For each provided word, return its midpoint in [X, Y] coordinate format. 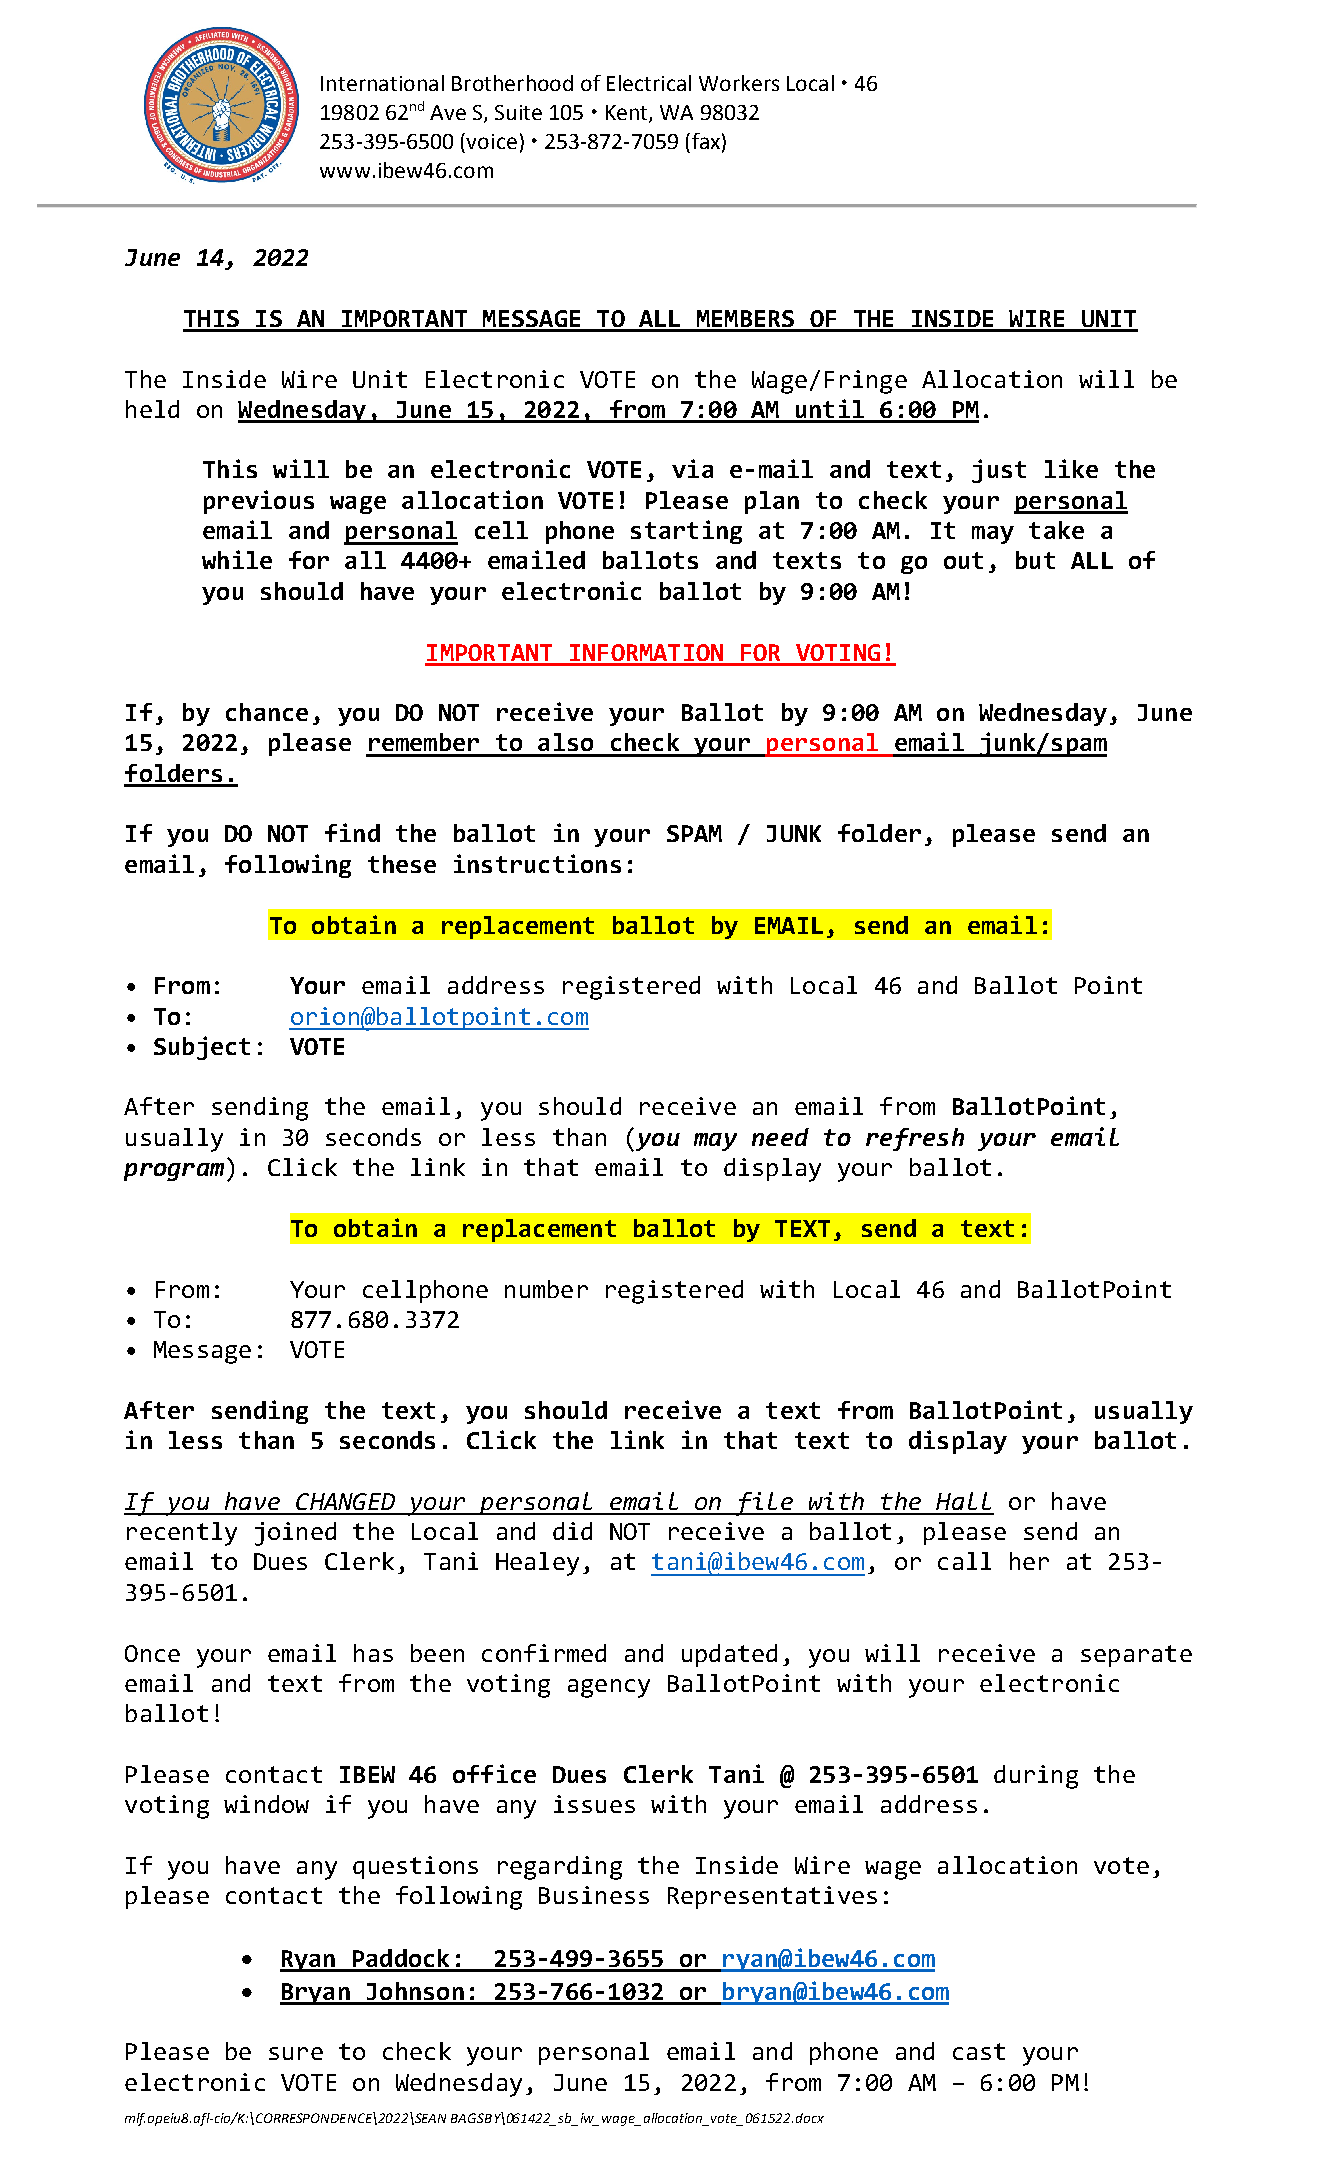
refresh [915, 1139]
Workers [739, 83]
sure [296, 2053]
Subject [202, 1048]
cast [979, 2051]
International [382, 83]
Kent [628, 114]
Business [594, 1895]
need [780, 1137]
